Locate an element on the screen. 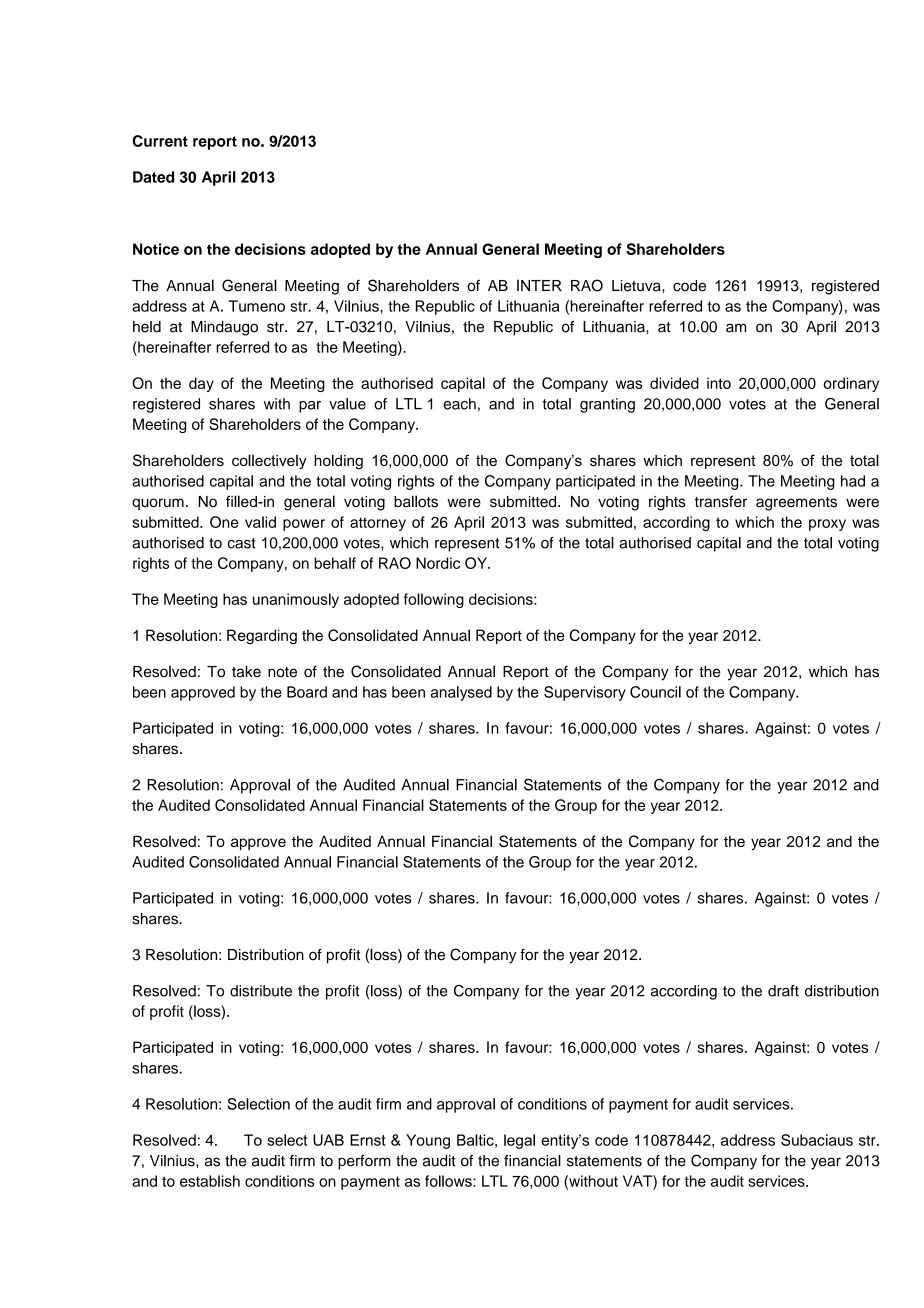 The height and width of the screenshot is (1308, 924). draft is located at coordinates (783, 991).
